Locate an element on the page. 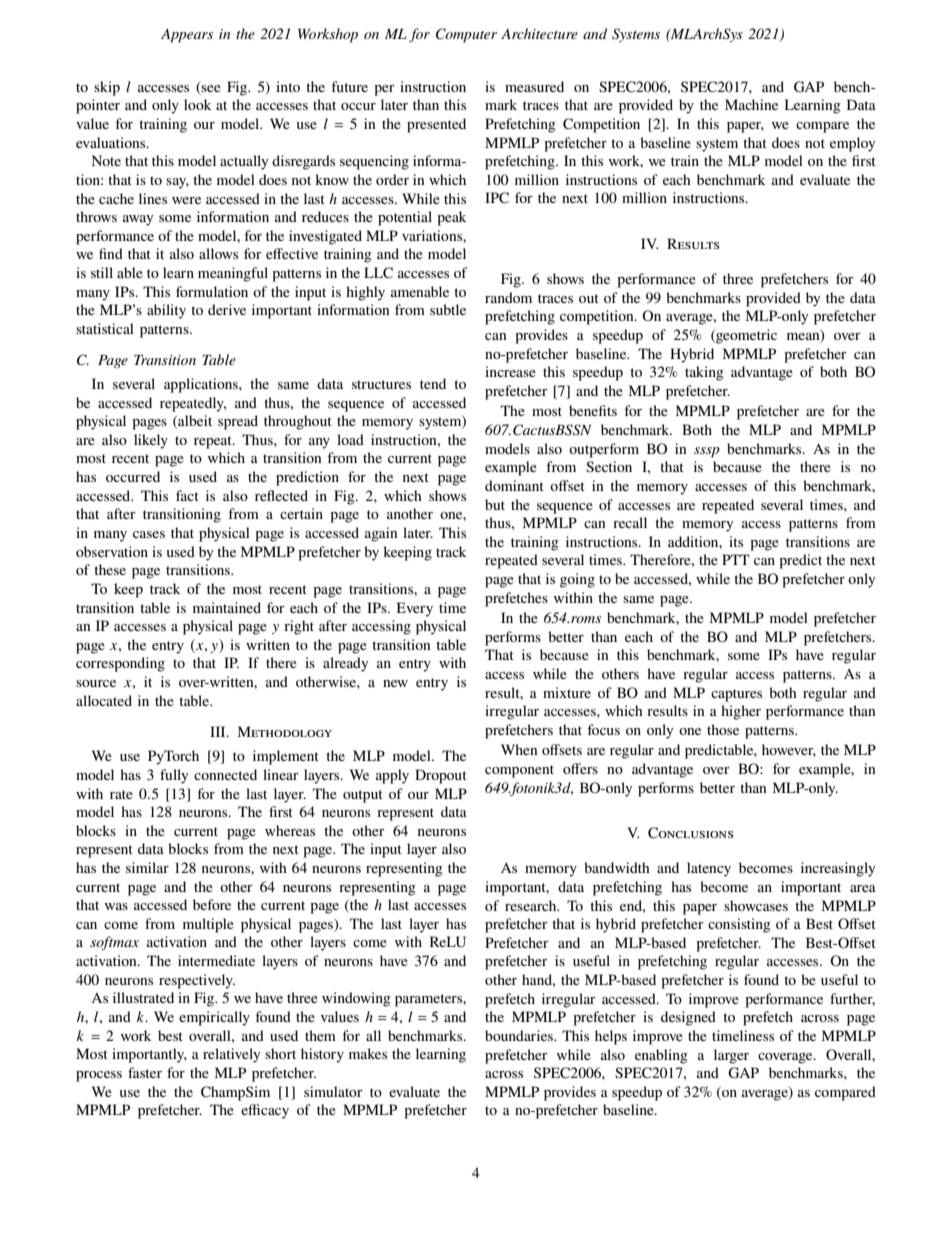 The width and height of the document is (952, 1233). Machine is located at coordinates (751, 104).
